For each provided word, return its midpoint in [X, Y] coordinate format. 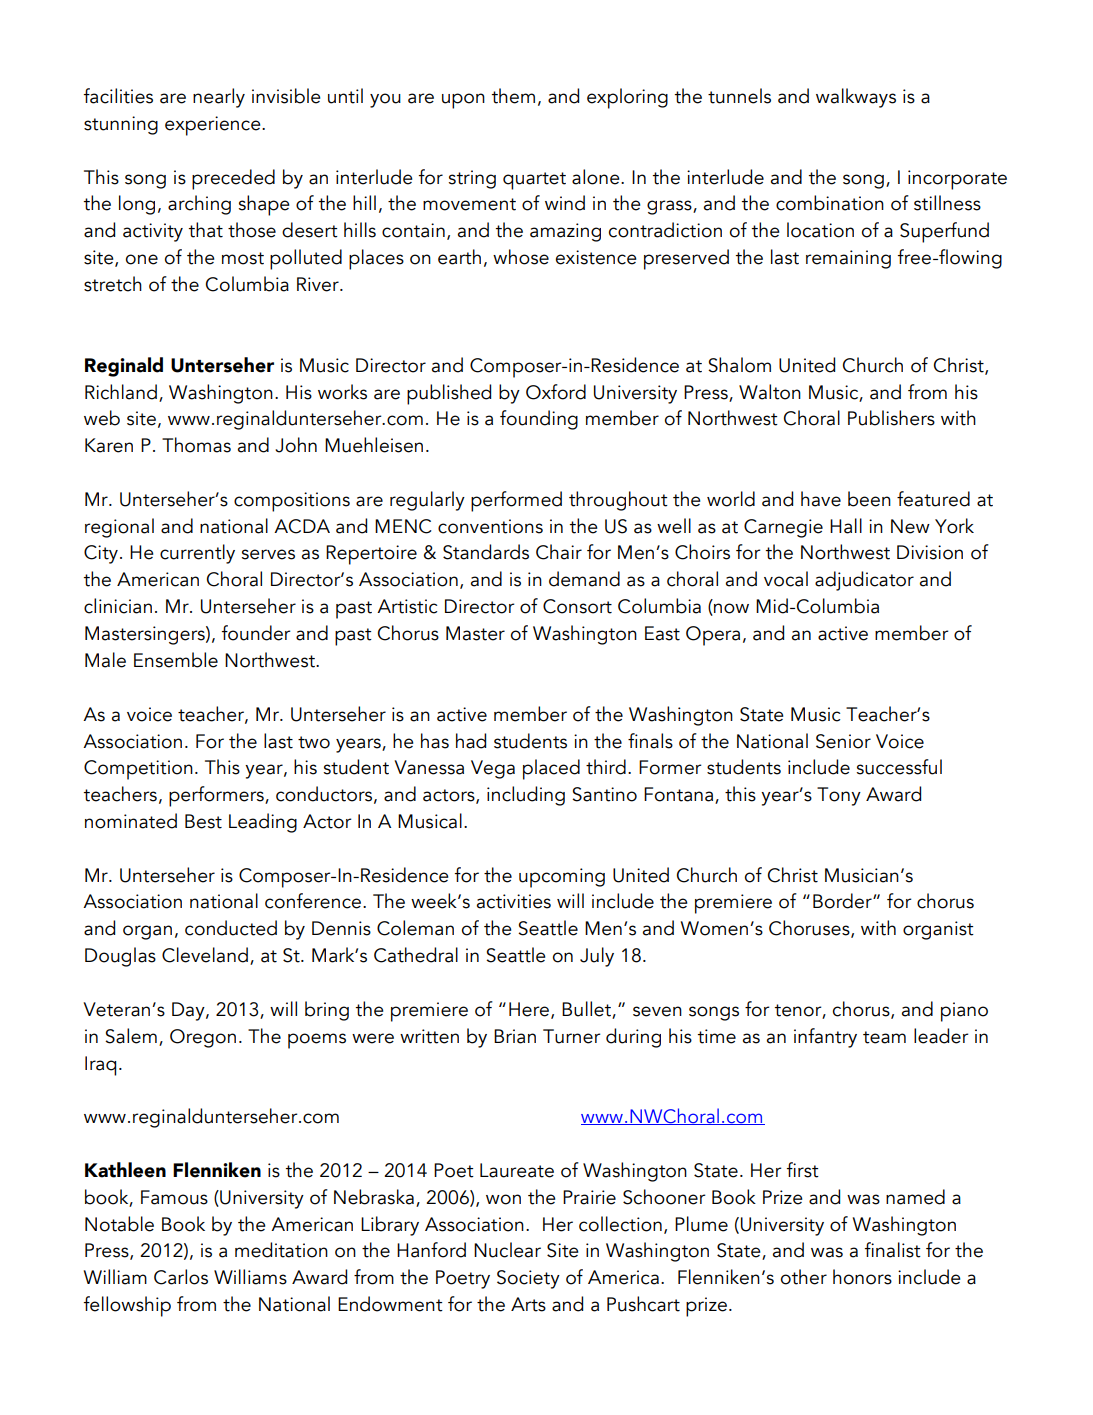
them [513, 96]
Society [528, 1279]
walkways [856, 98]
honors [862, 1277]
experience [214, 126]
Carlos [181, 1277]
